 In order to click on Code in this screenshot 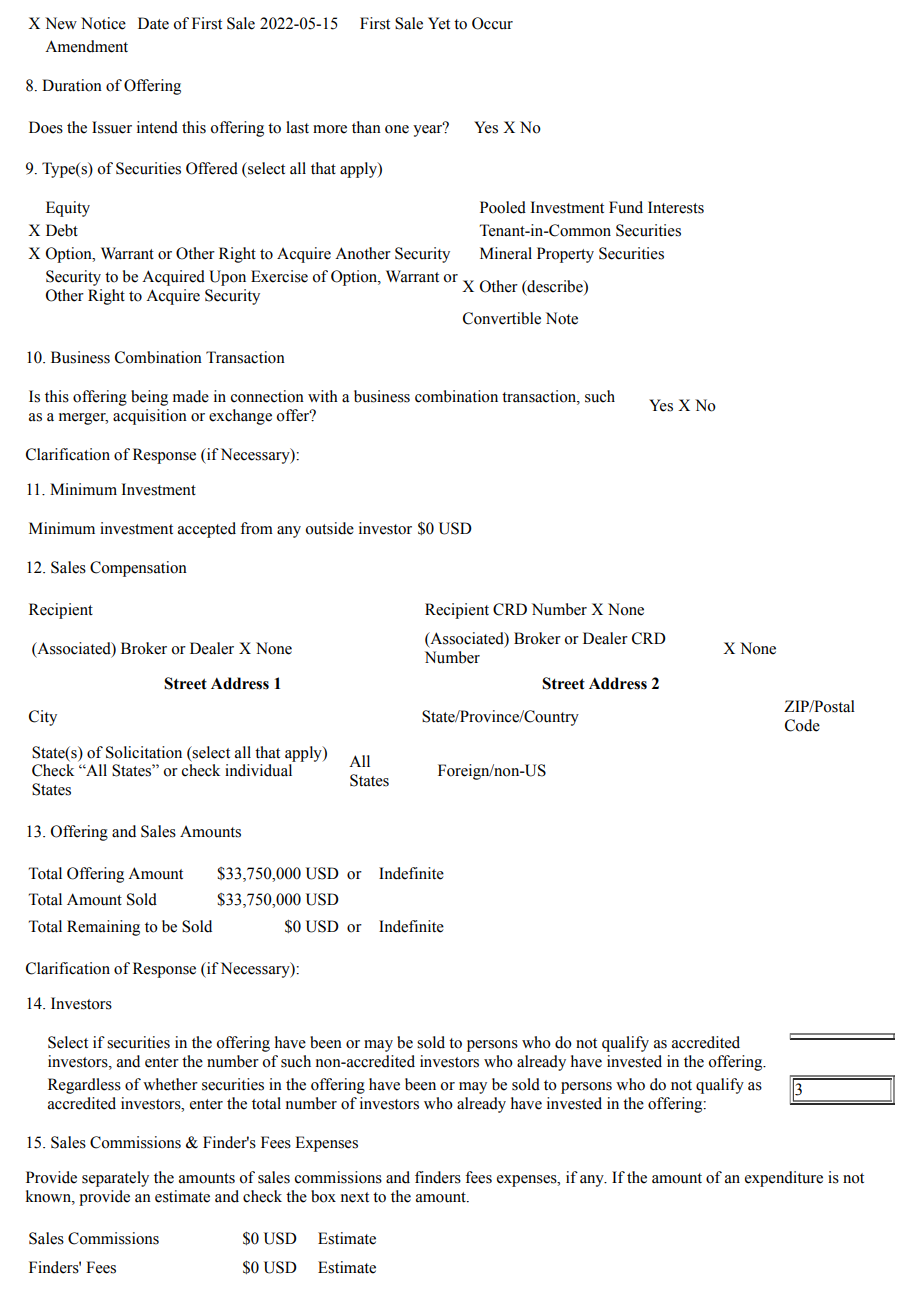, I will do `click(802, 725)`.
